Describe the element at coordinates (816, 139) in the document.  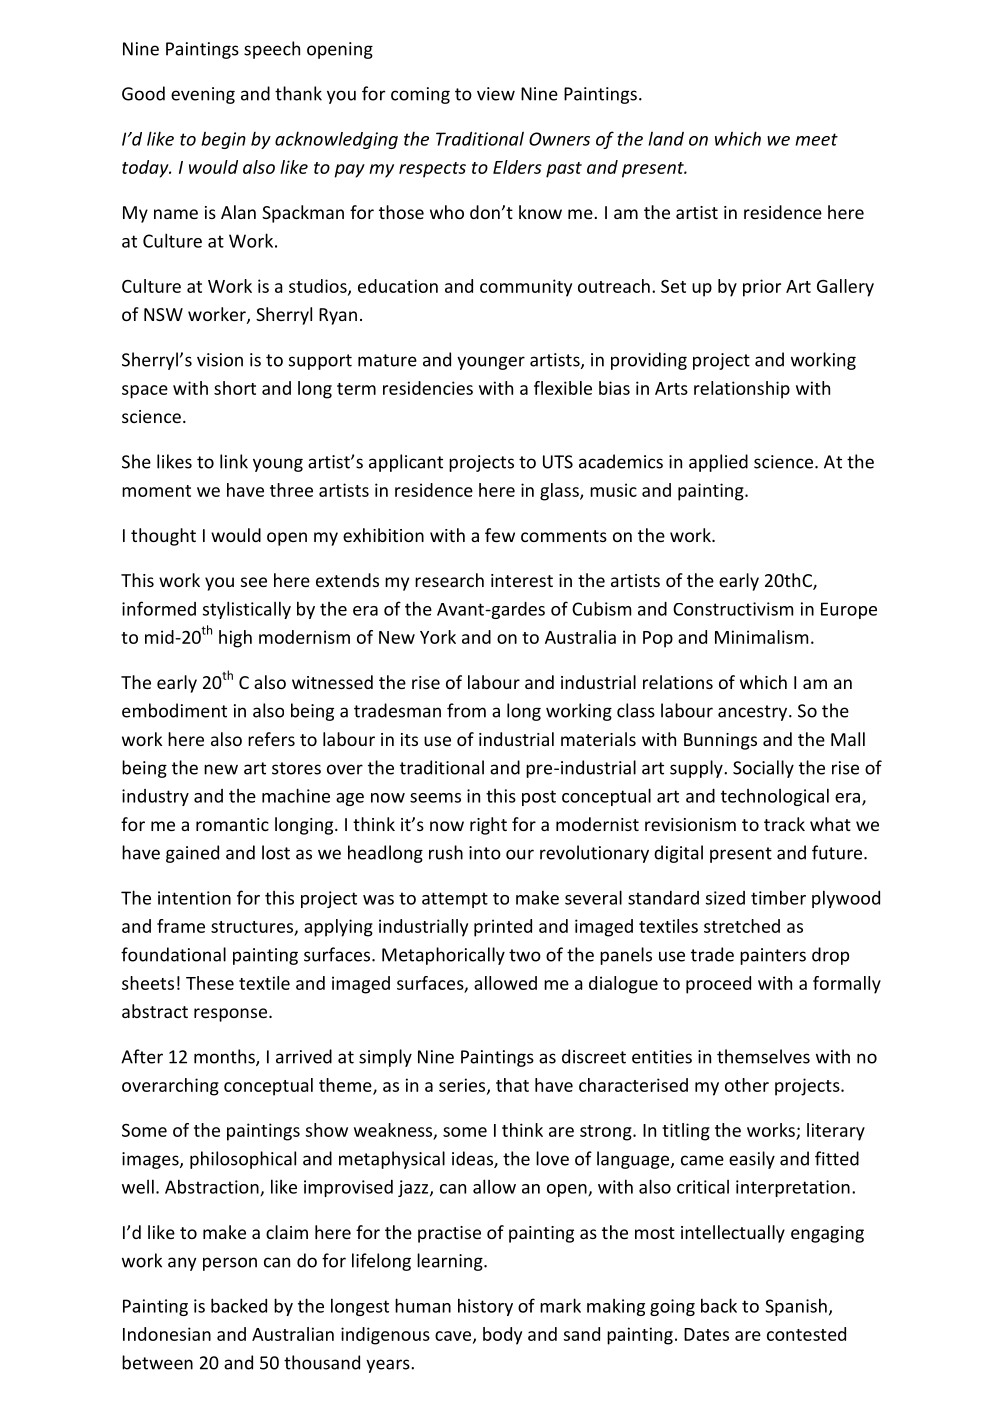
I see `meet` at that location.
